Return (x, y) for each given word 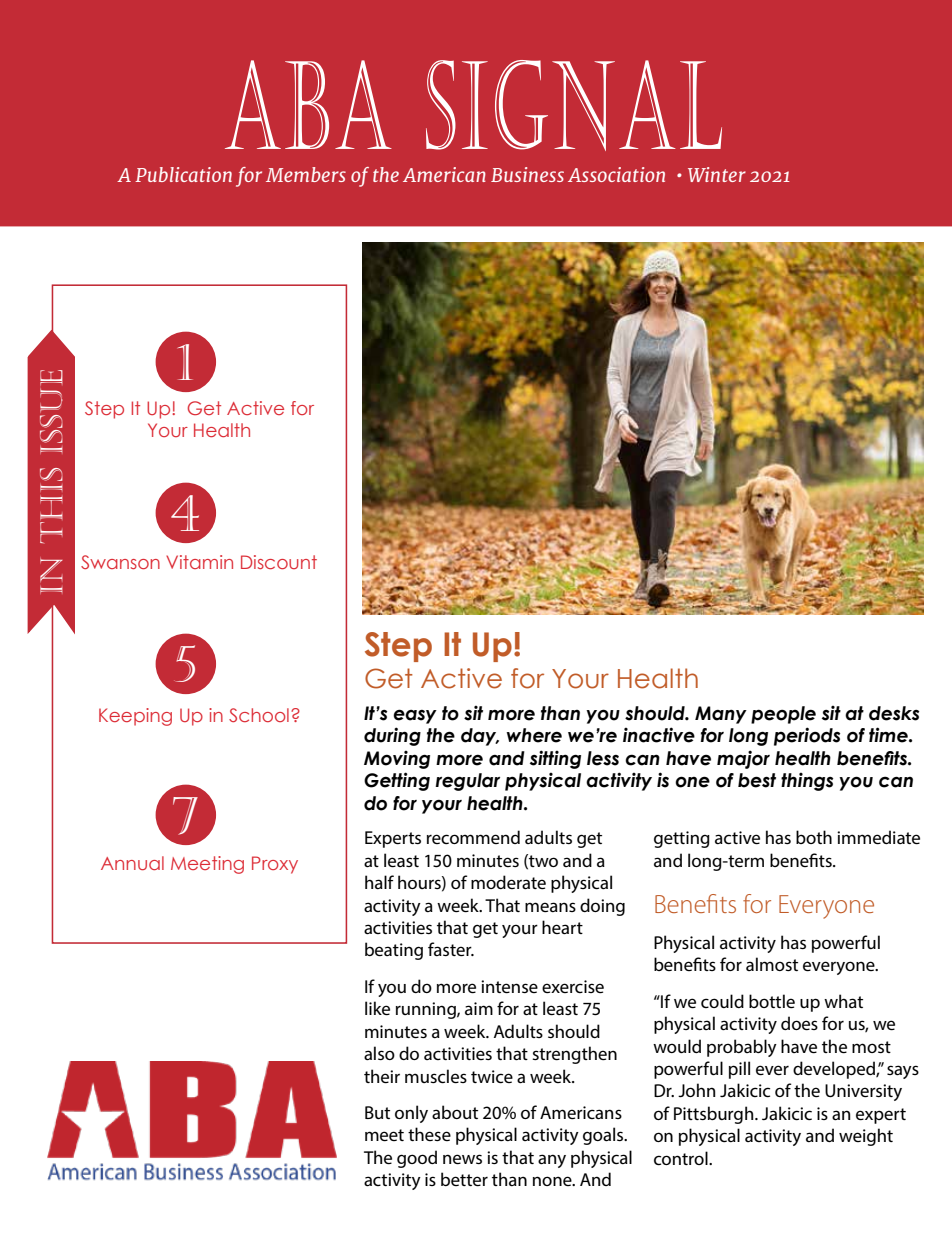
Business (527, 174)
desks (894, 713)
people (783, 715)
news (462, 1159)
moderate (508, 882)
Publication (183, 174)
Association (616, 174)
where (534, 735)
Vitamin (199, 562)
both (814, 837)
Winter (717, 174)
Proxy (275, 865)
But (377, 1112)
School (259, 715)
